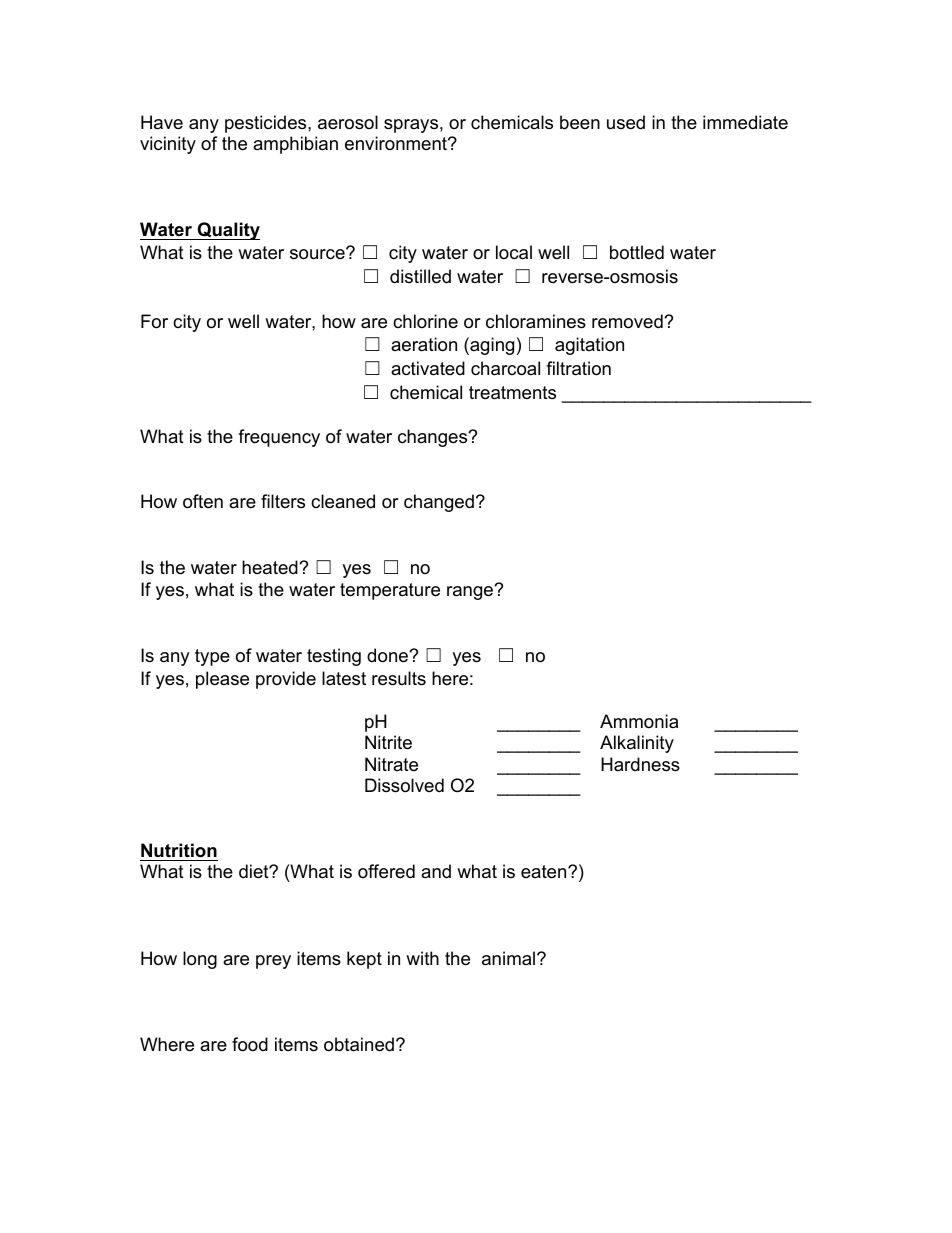 The height and width of the screenshot is (1233, 952). Describe the element at coordinates (439, 503) in the screenshot. I see `changed` at that location.
